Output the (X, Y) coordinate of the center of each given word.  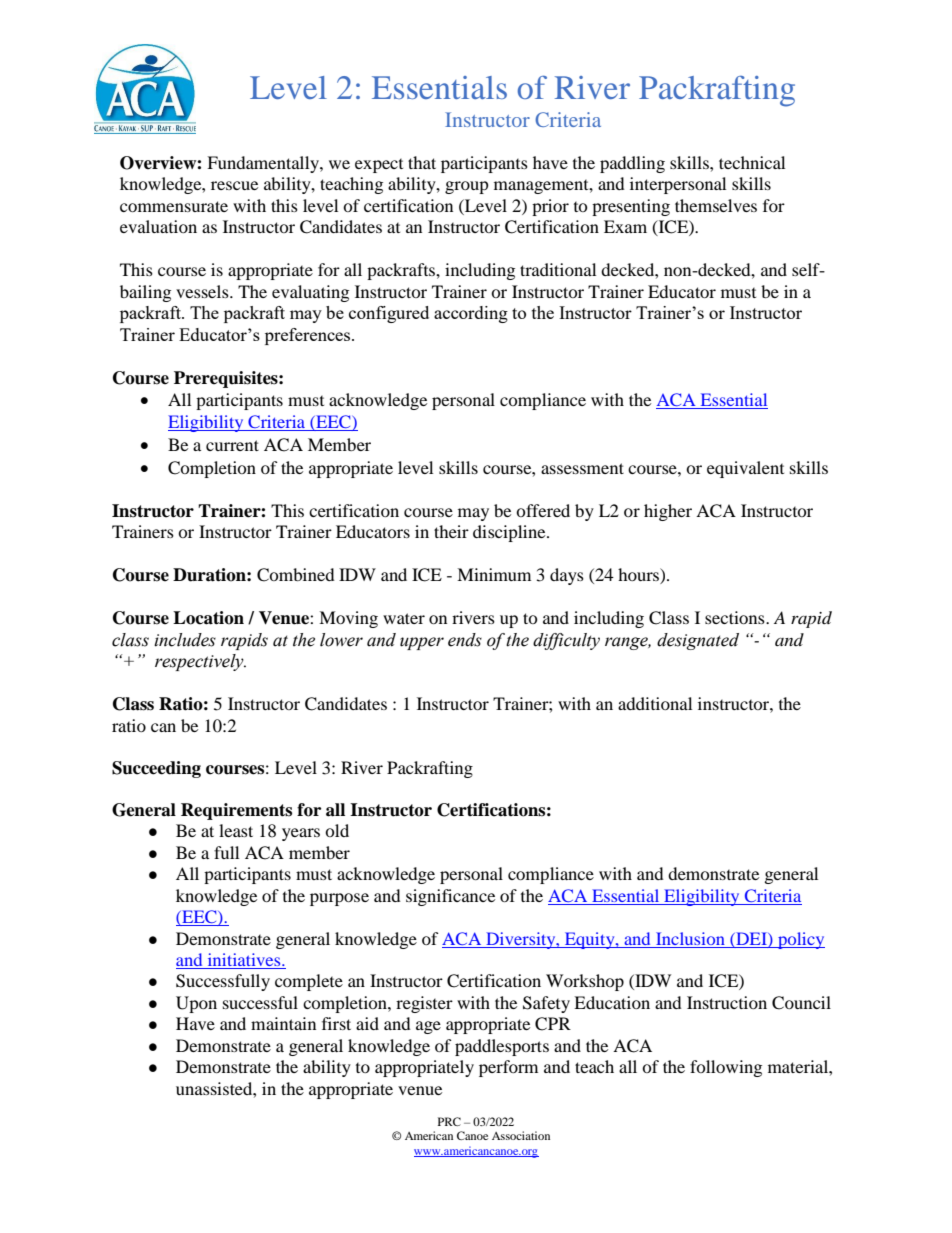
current (232, 445)
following (726, 1068)
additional (655, 703)
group (467, 187)
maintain (283, 1023)
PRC (449, 1121)
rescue (234, 185)
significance (450, 897)
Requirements (236, 811)
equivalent (745, 469)
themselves (716, 205)
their (451, 531)
